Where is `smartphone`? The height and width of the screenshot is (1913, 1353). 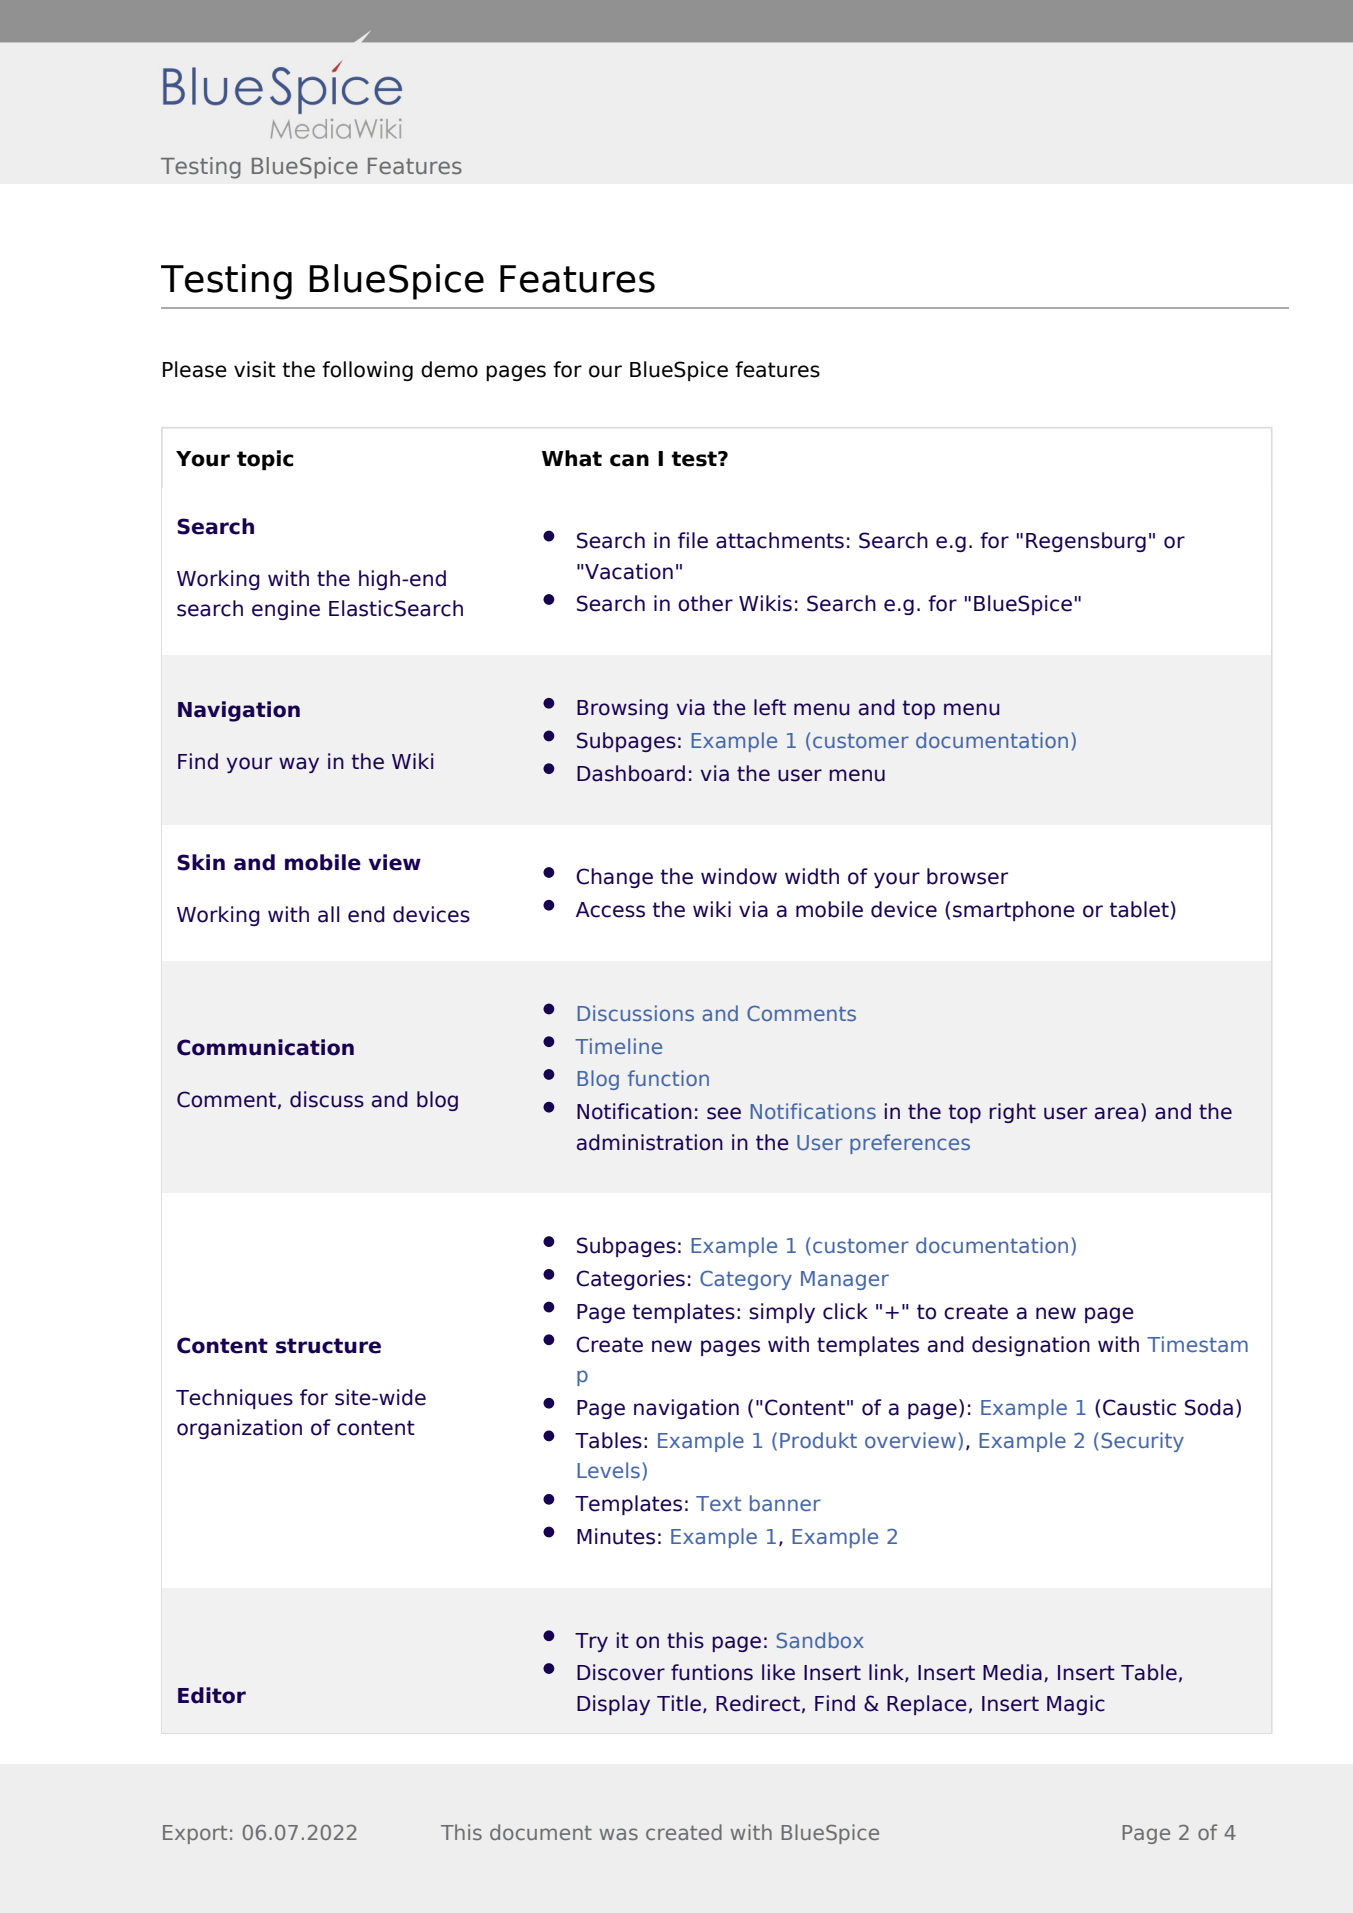 smartphone is located at coordinates (1014, 911).
